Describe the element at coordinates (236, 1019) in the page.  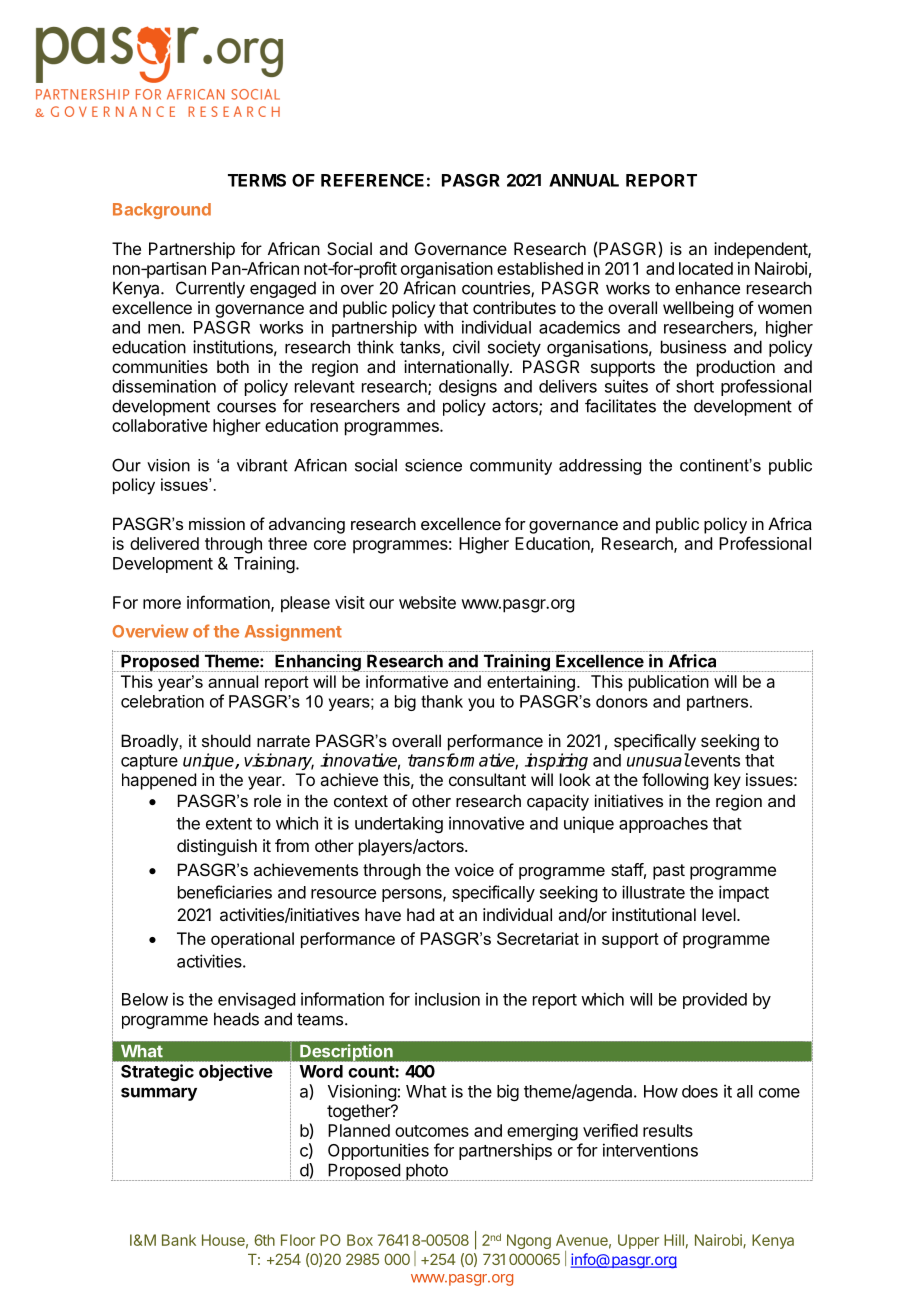
I see `heads` at that location.
